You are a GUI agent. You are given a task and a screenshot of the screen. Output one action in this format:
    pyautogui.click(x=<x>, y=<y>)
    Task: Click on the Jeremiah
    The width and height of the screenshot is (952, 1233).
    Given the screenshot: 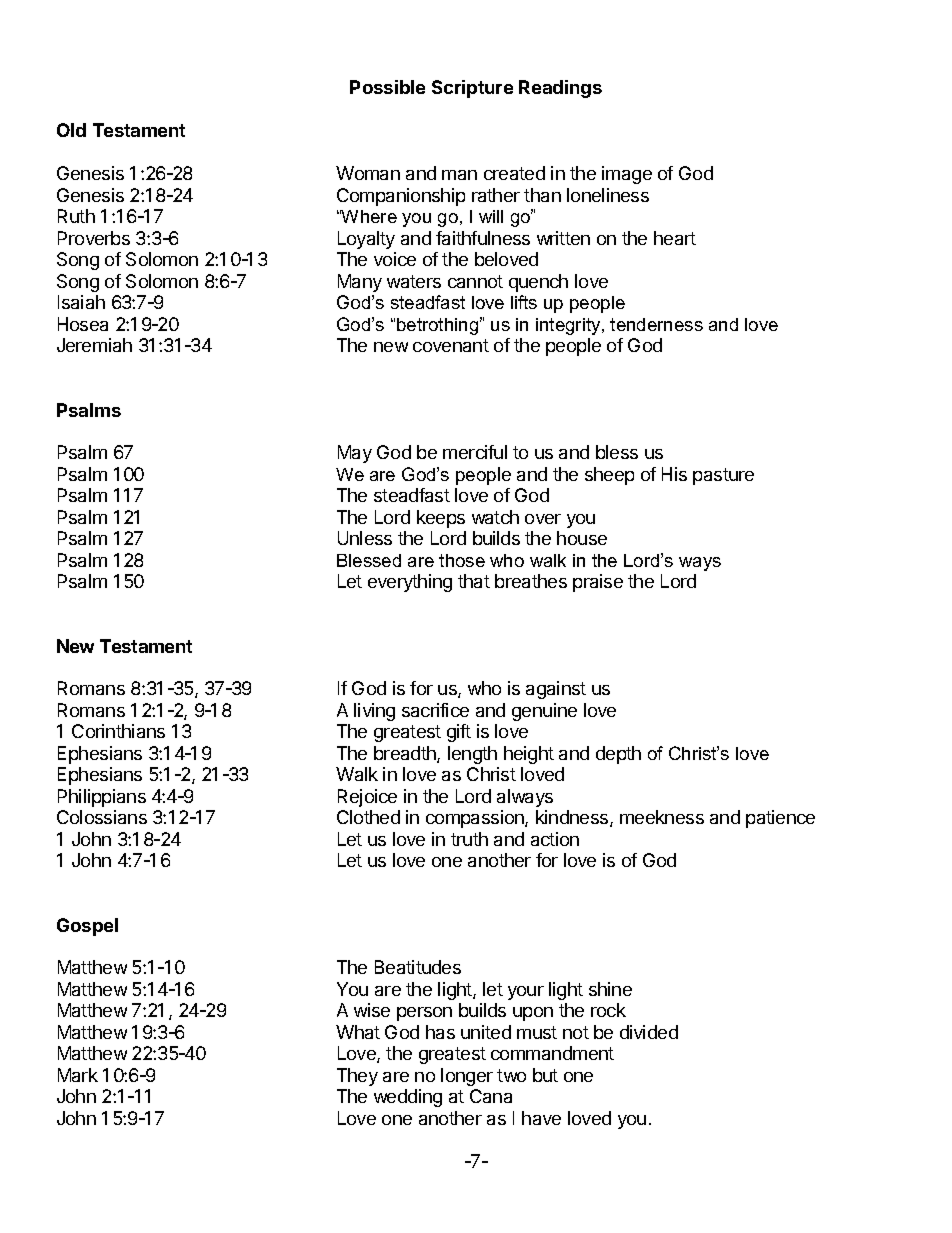 What is the action you would take?
    pyautogui.click(x=94, y=345)
